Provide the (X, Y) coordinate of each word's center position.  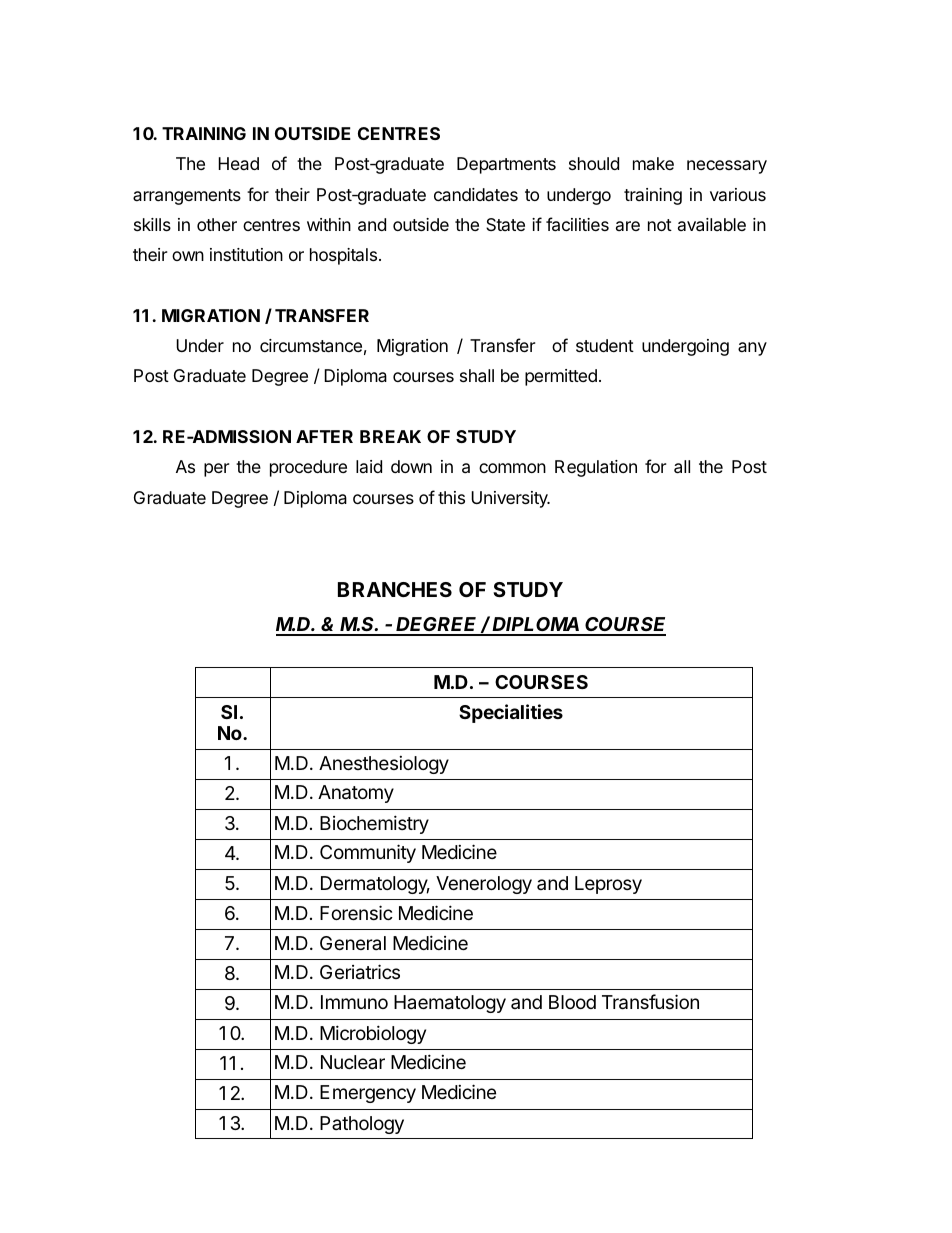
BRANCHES (395, 589)
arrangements (187, 197)
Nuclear (353, 1062)
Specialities (511, 713)
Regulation (596, 468)
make (653, 163)
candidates (476, 194)
